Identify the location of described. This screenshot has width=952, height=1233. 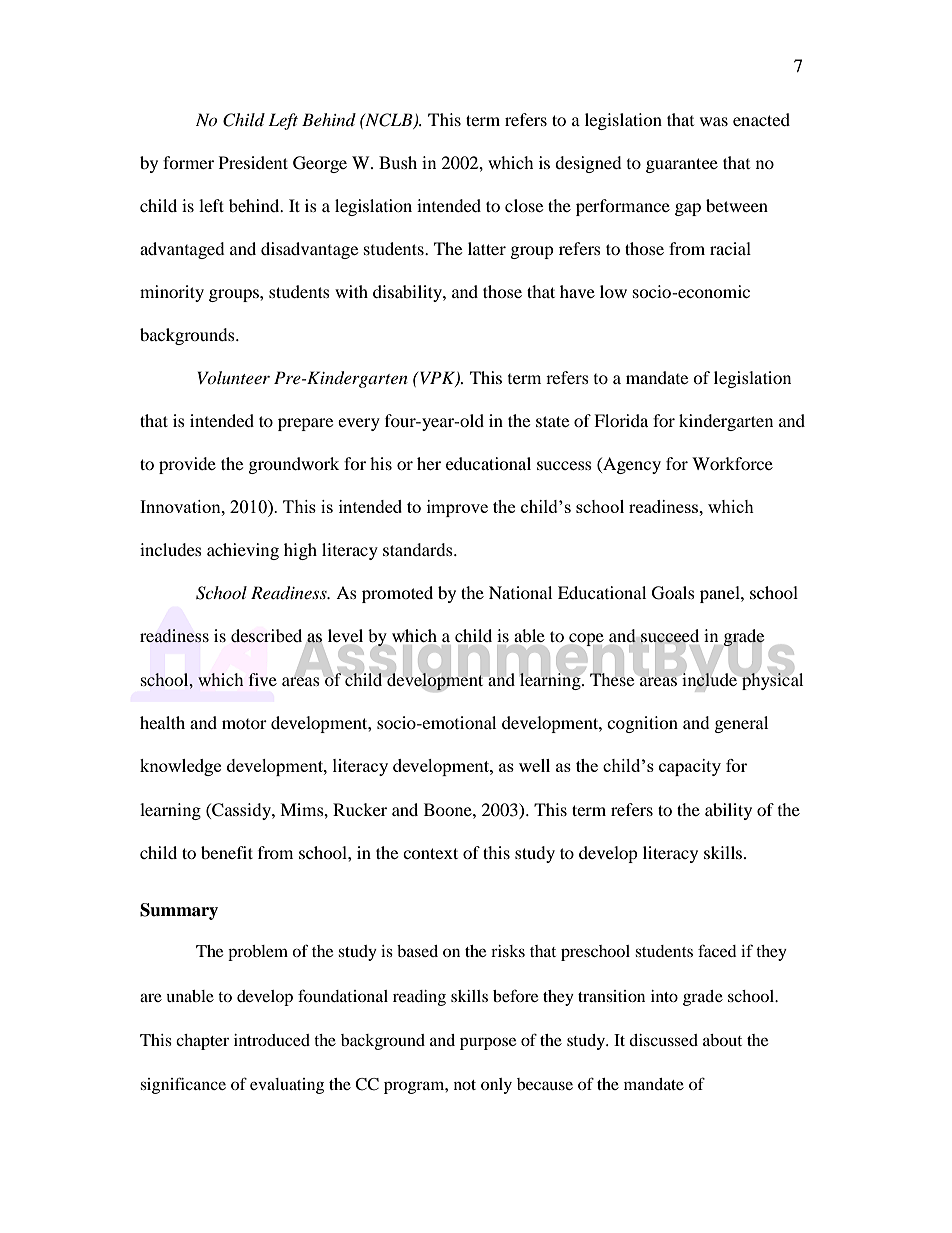
(266, 635).
